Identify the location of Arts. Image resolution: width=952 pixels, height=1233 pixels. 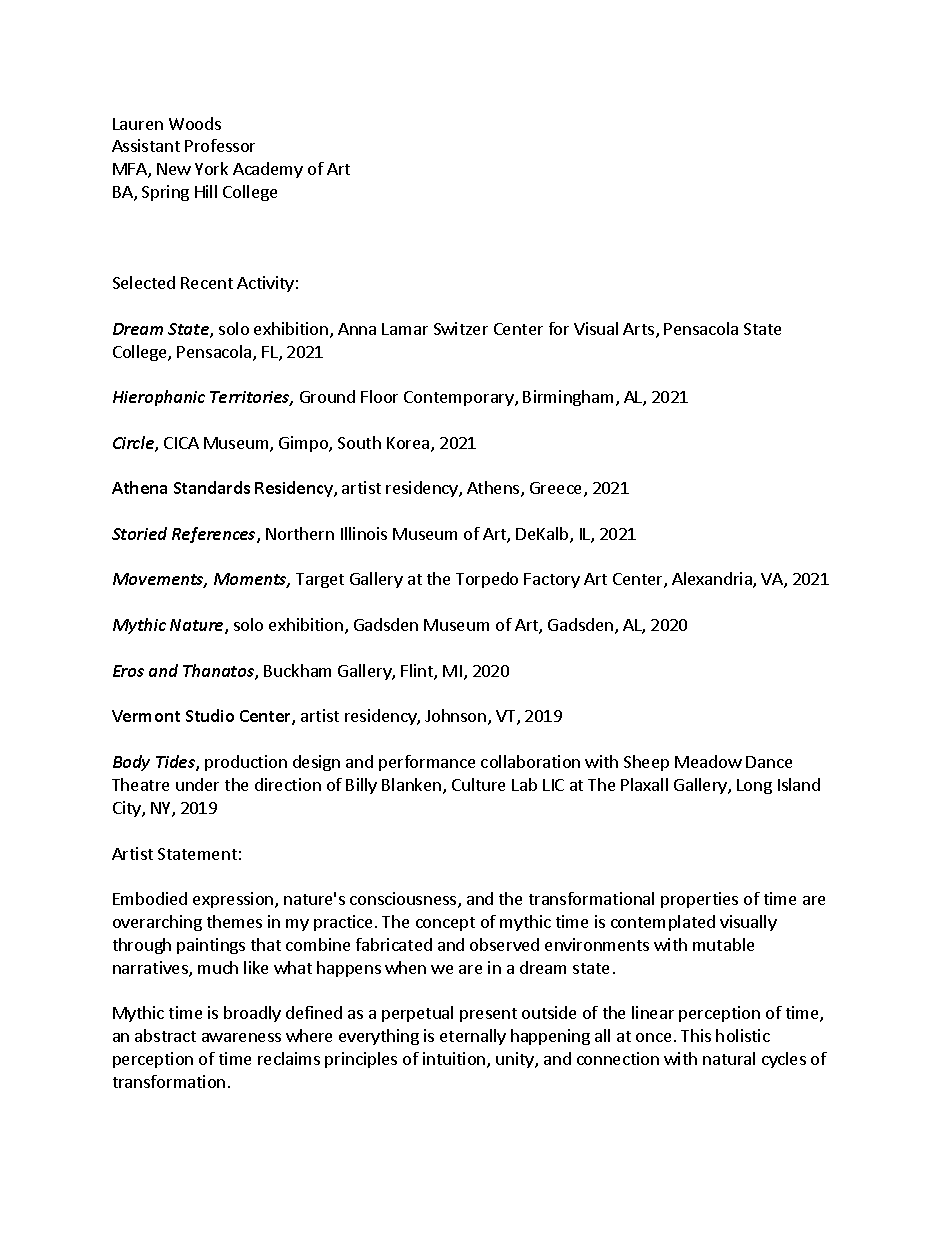
(640, 330).
